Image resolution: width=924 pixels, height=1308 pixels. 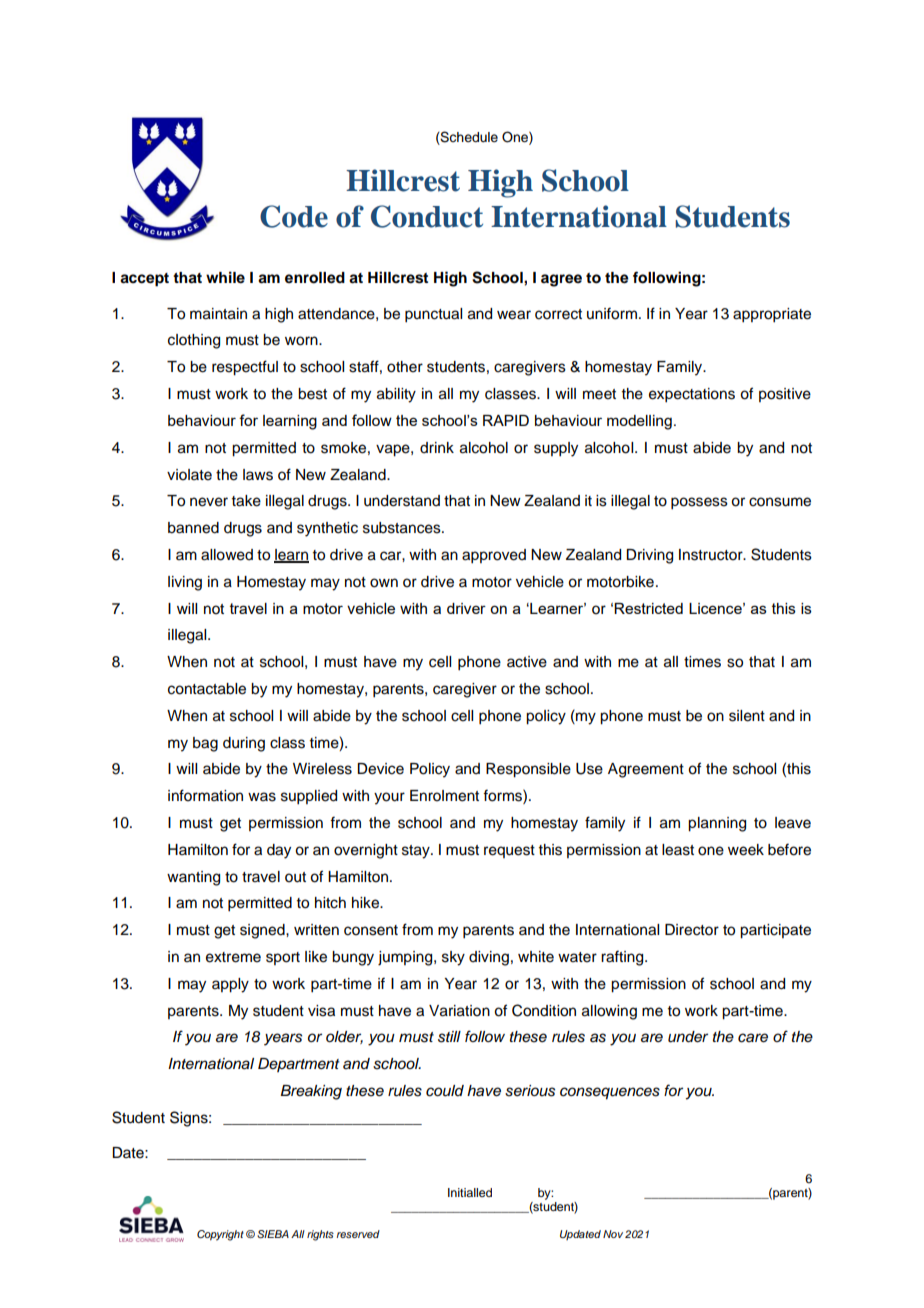 I want to click on Copyright, so click(x=220, y=1235).
